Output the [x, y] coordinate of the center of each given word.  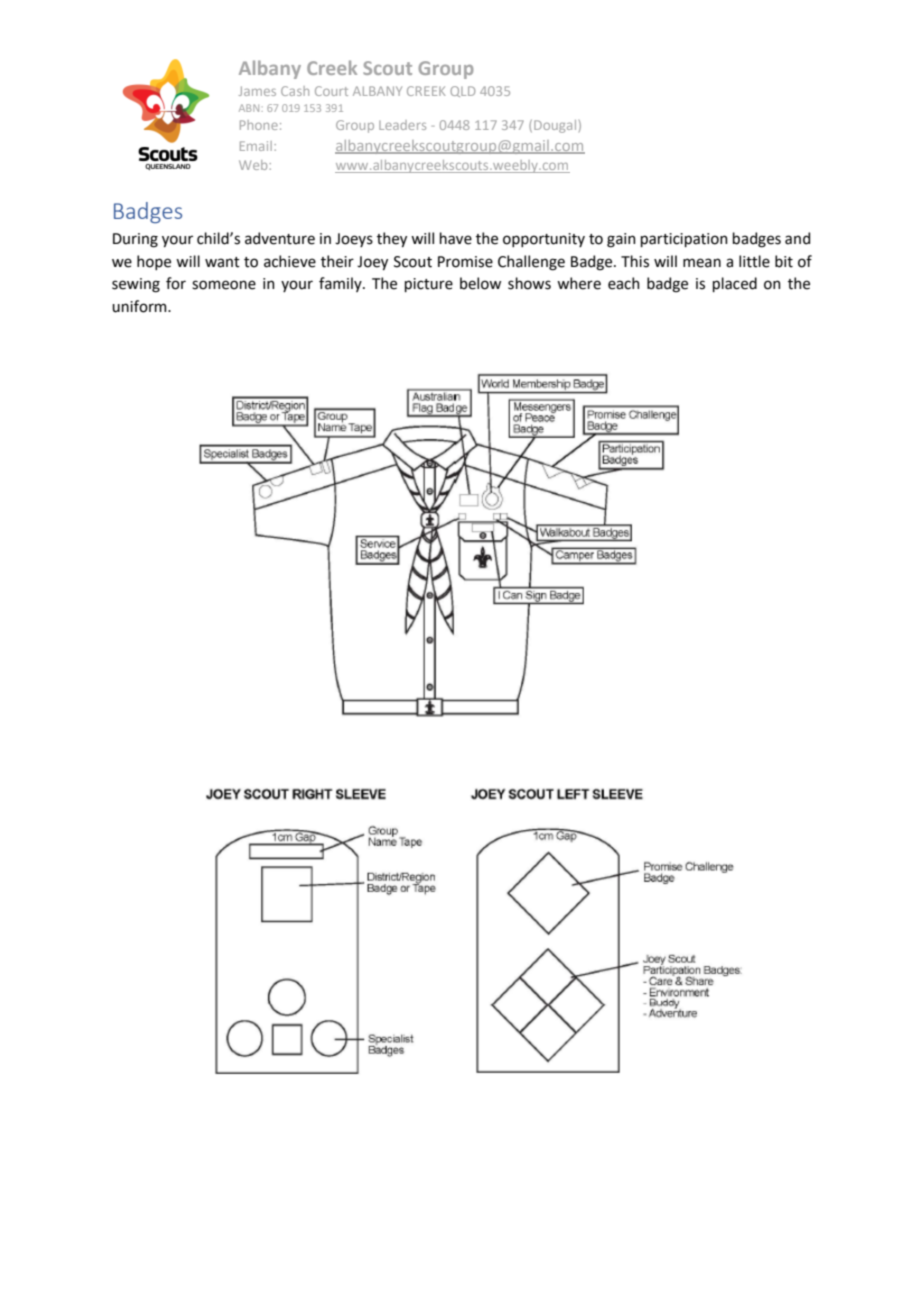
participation [684, 240]
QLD [462, 91]
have [456, 238]
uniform [140, 306]
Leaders [402, 125]
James [257, 91]
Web [254, 165]
